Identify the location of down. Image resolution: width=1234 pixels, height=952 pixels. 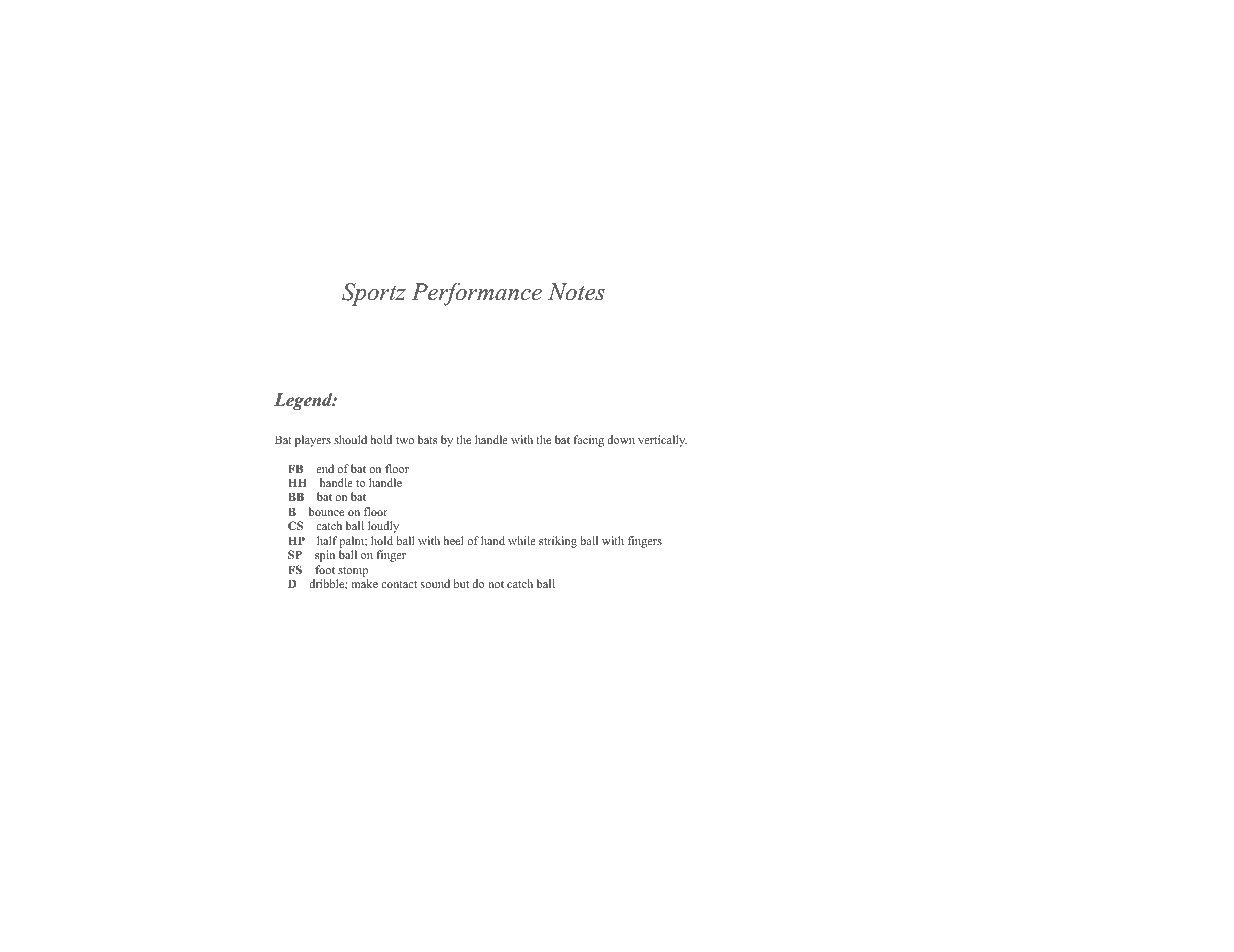
(621, 439).
